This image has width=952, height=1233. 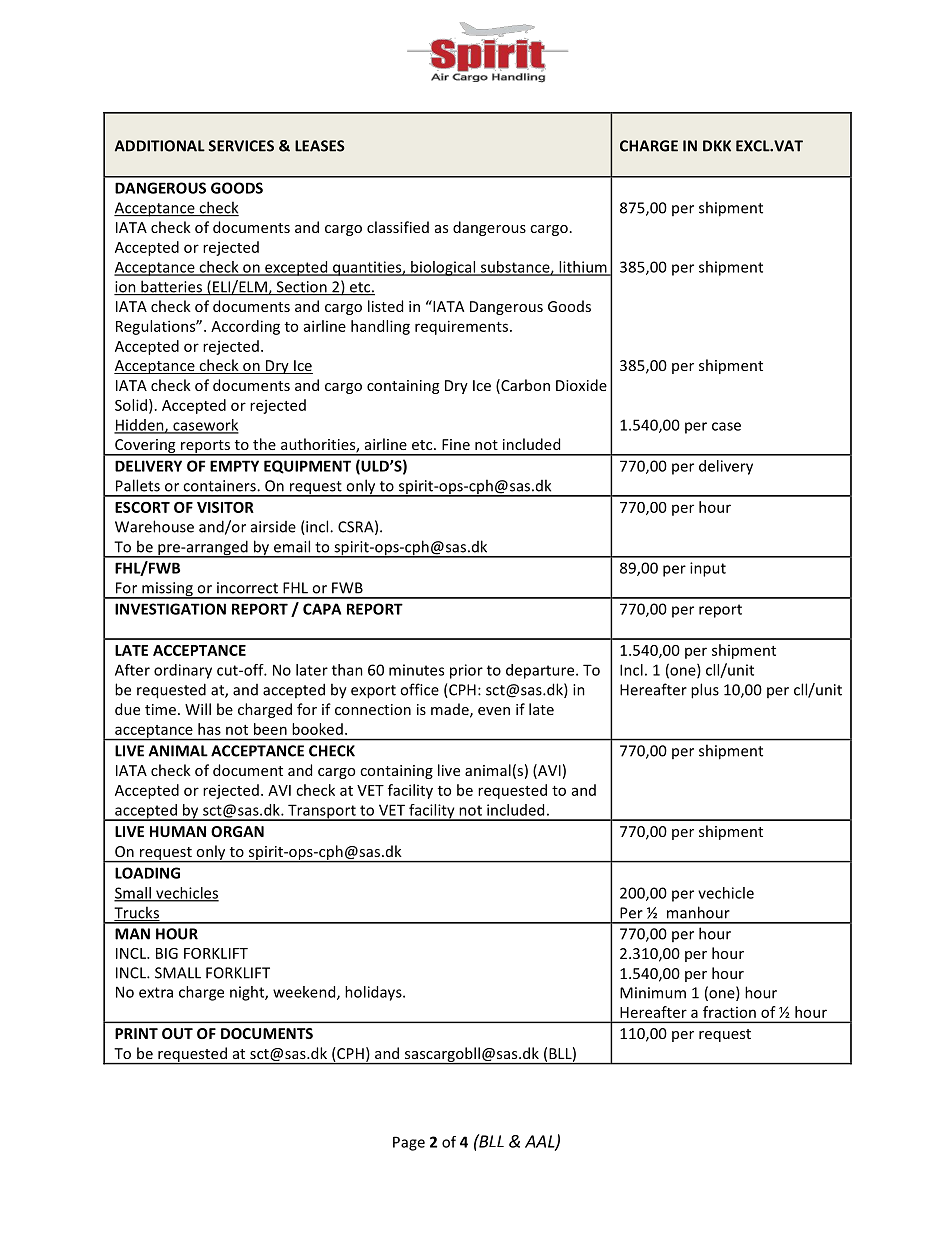 I want to click on Hidden, so click(x=140, y=426).
